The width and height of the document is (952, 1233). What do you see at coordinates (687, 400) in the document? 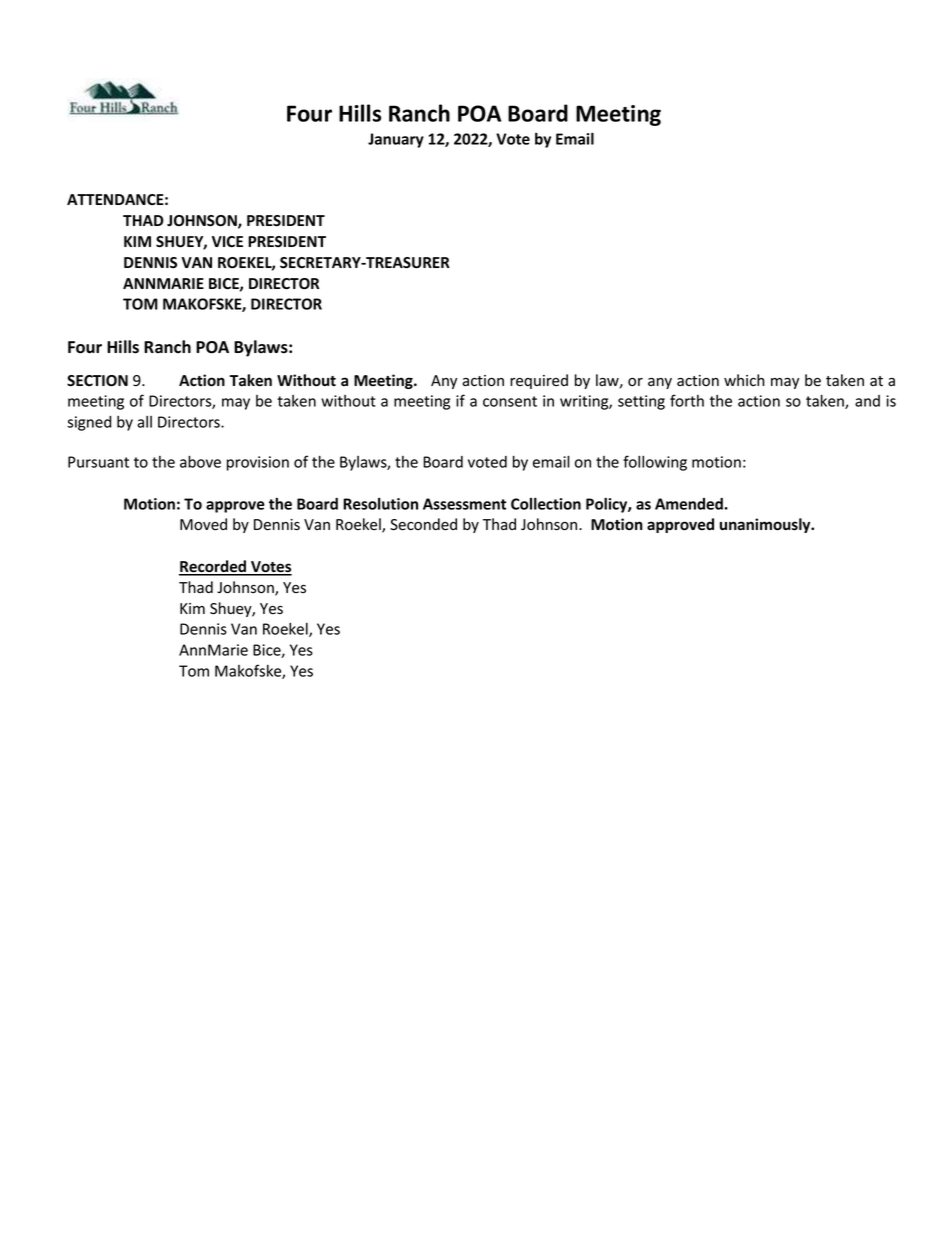
I see `forth` at bounding box center [687, 400].
